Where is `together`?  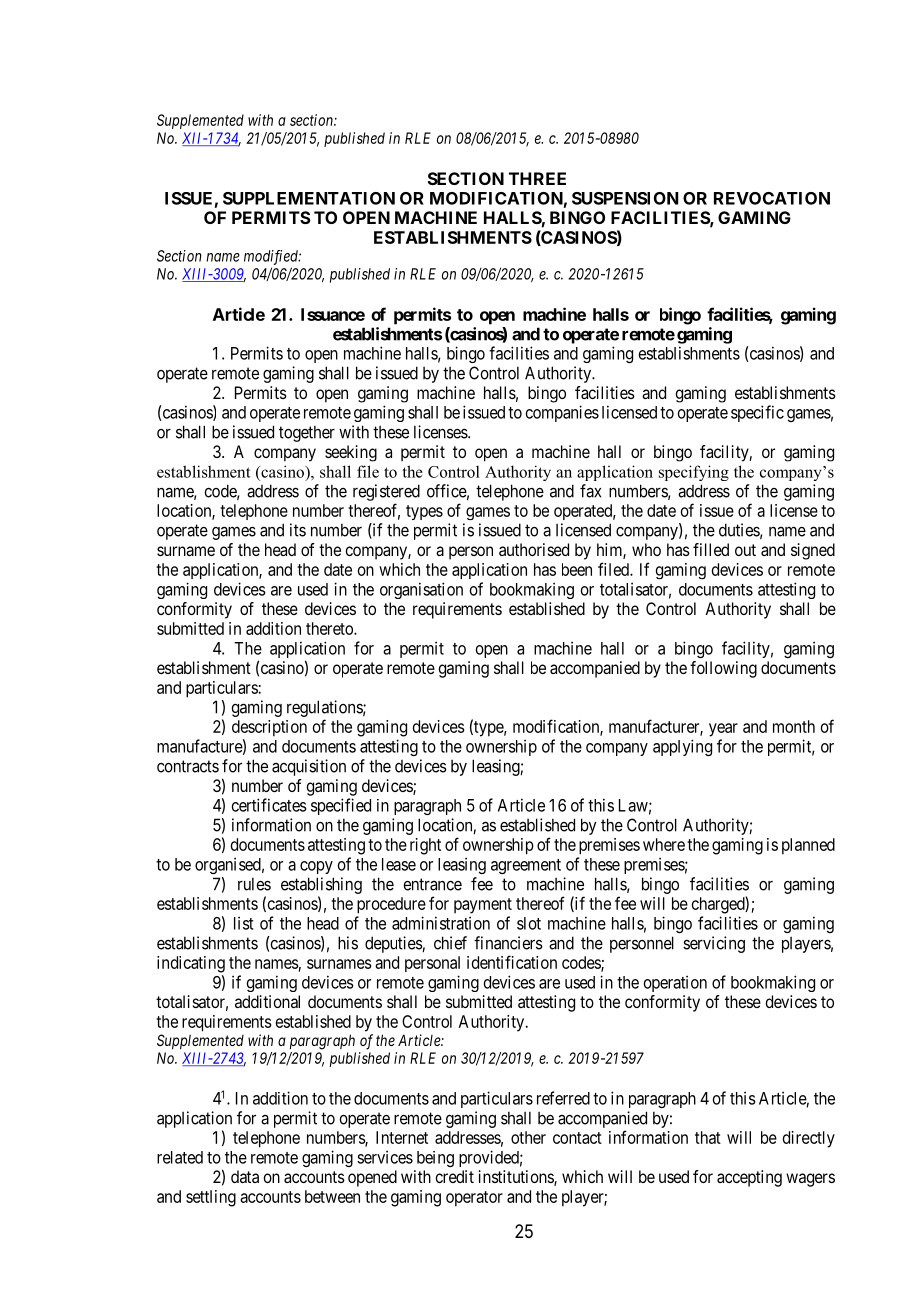
together is located at coordinates (307, 433).
